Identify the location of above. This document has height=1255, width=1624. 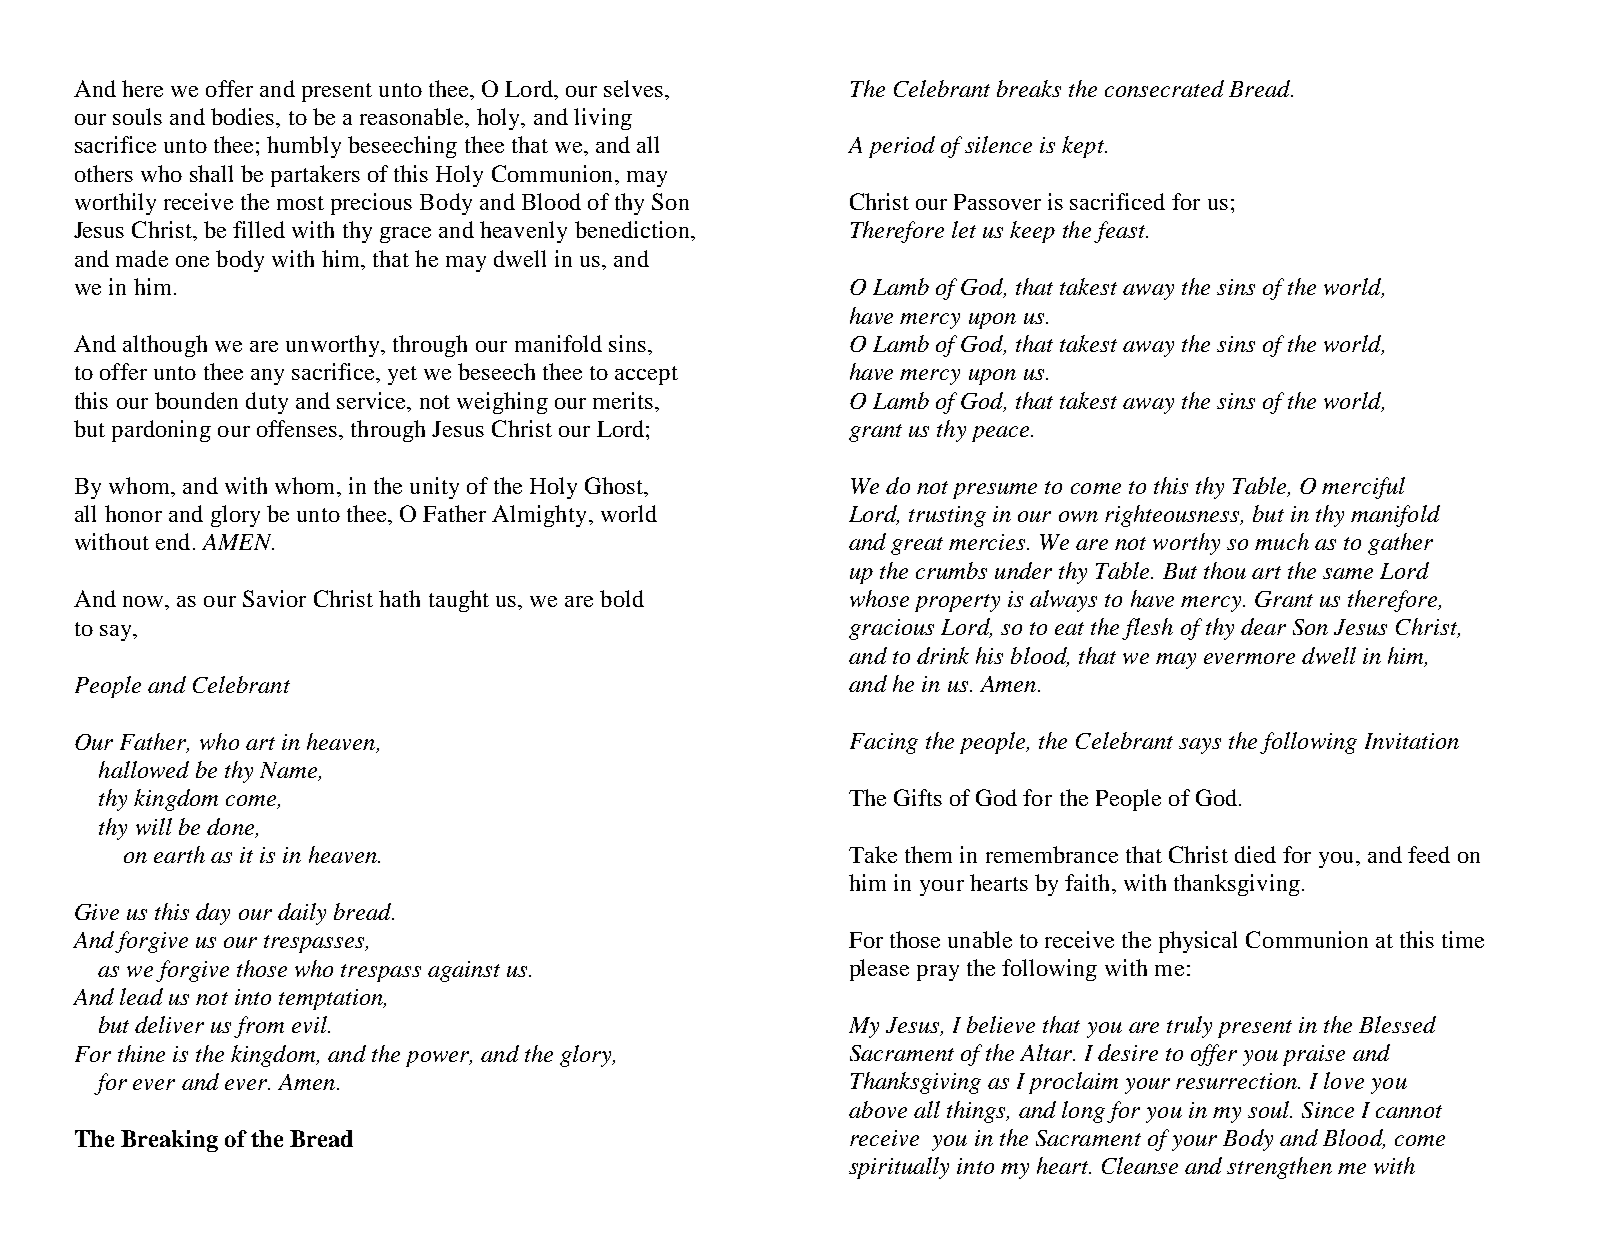
(878, 1109).
